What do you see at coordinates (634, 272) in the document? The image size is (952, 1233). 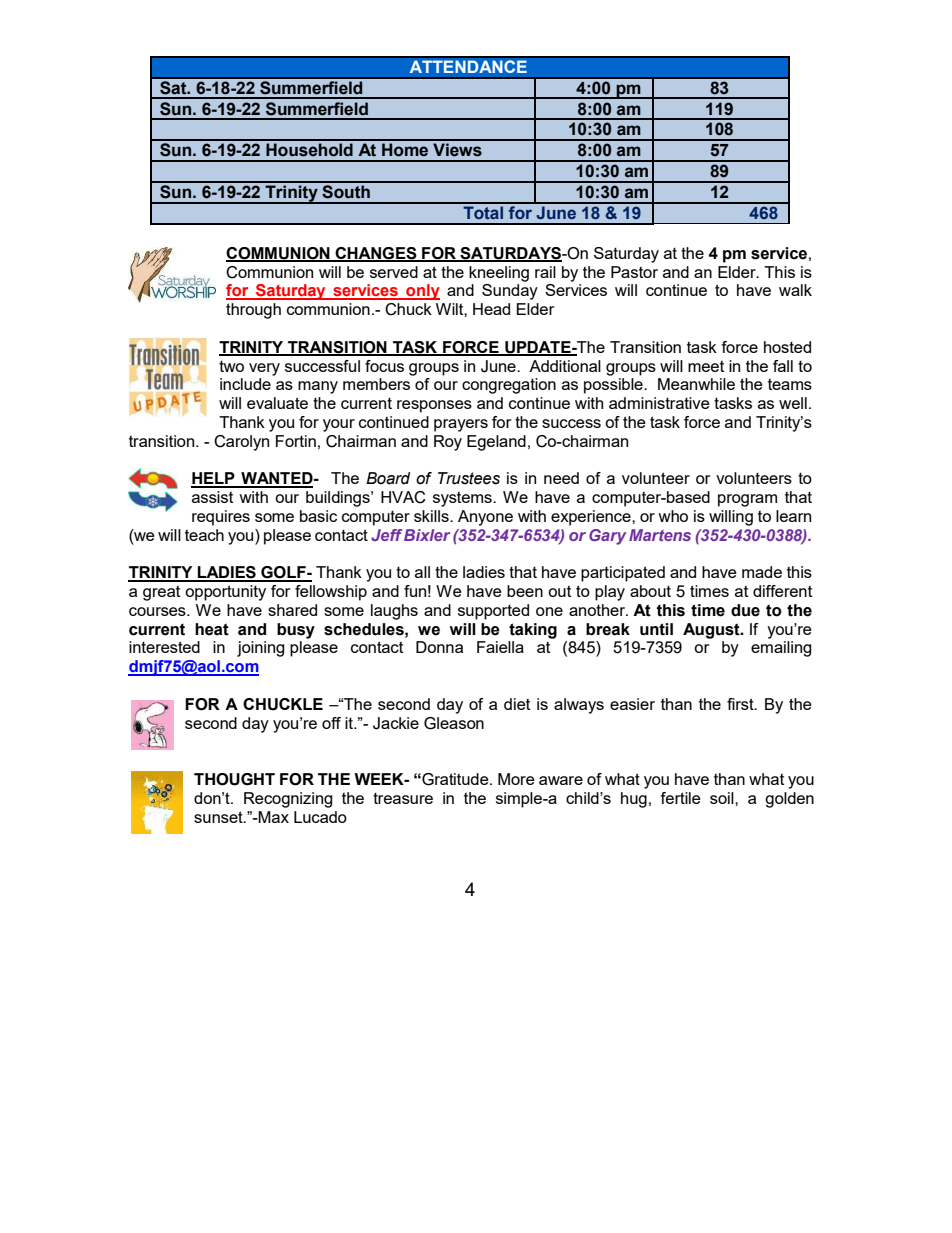 I see `Pastor` at bounding box center [634, 272].
